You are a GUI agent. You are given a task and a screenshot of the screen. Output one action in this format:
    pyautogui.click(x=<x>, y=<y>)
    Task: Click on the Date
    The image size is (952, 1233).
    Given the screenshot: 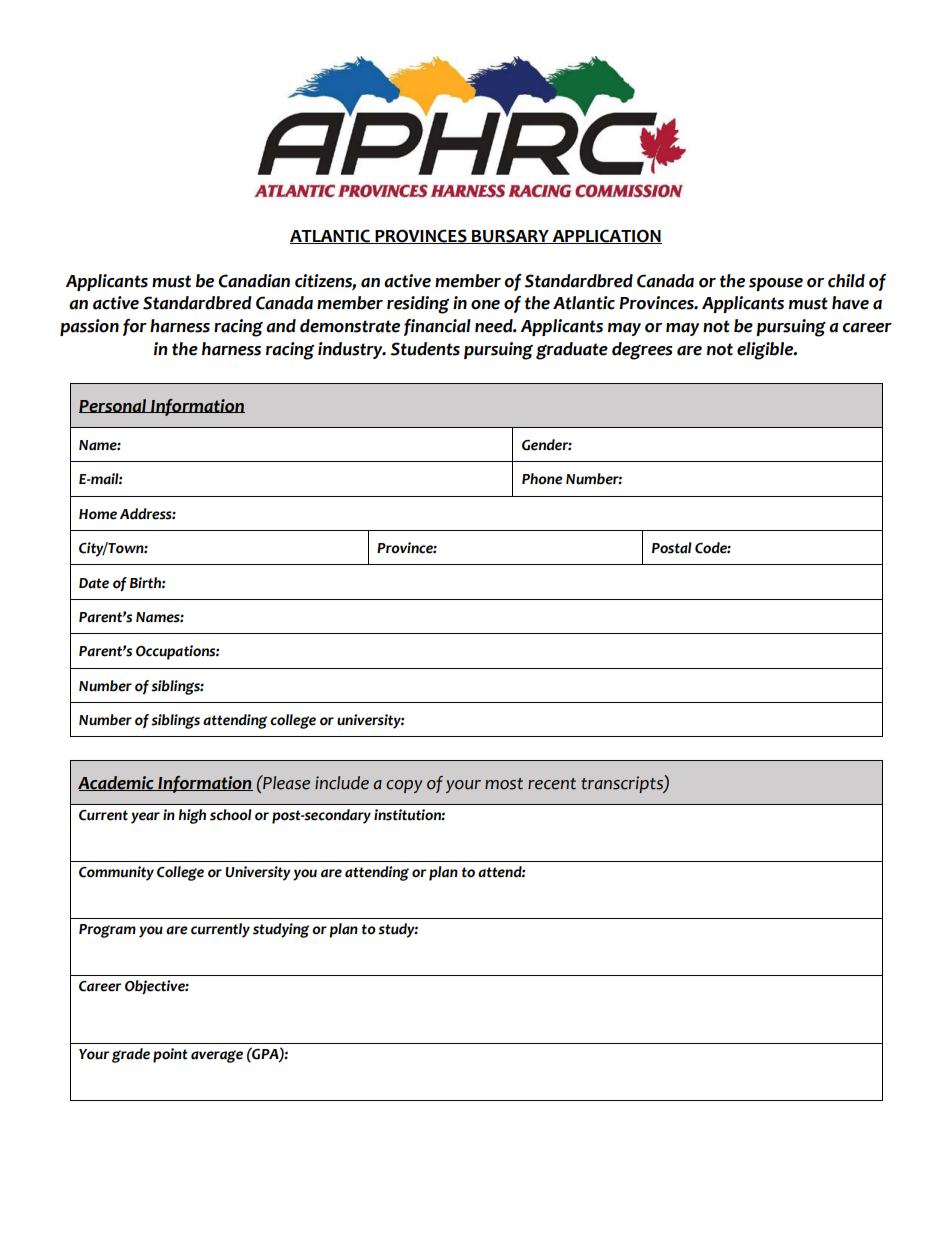 What is the action you would take?
    pyautogui.click(x=94, y=583)
